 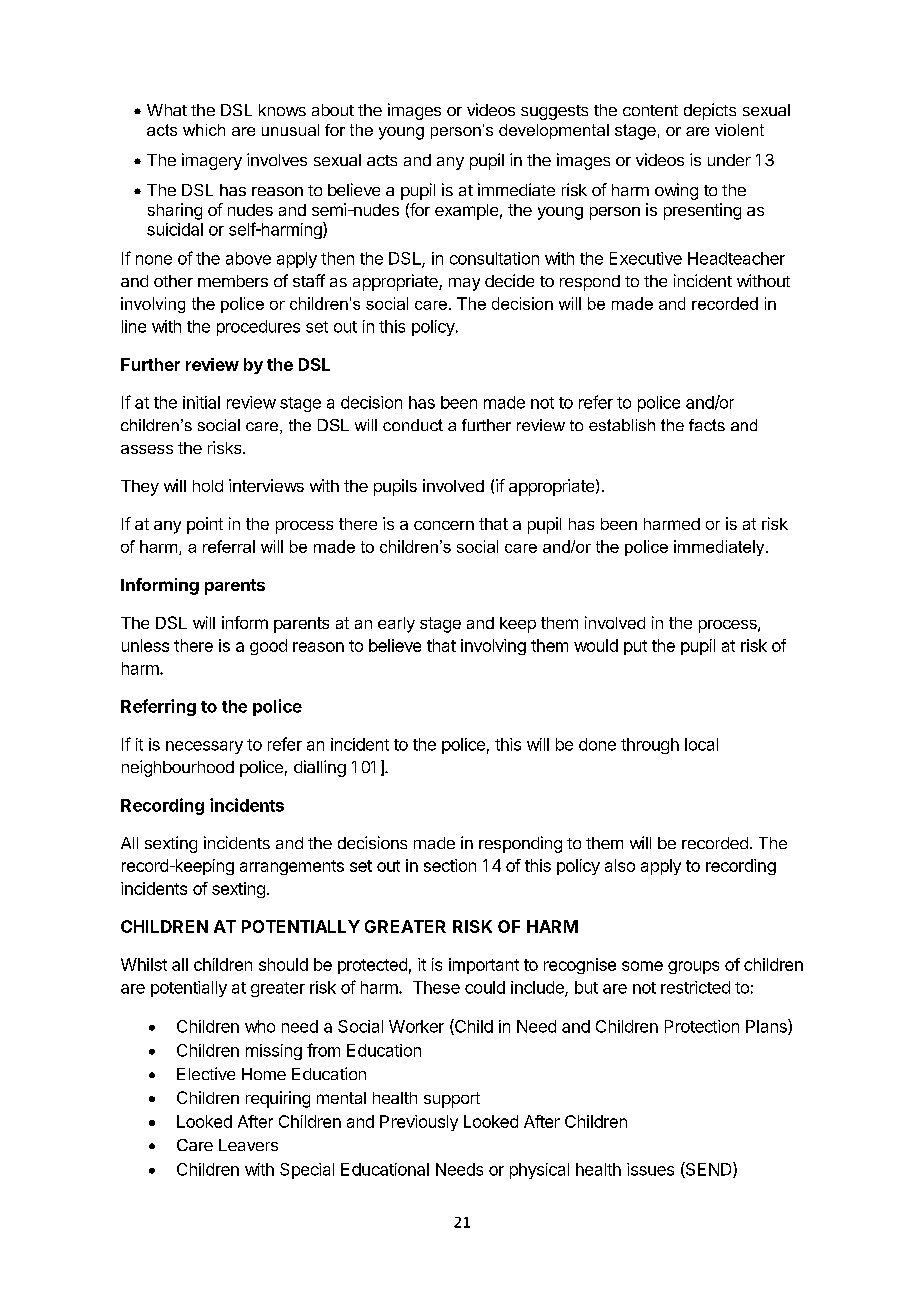 I want to click on establish, so click(x=622, y=425).
